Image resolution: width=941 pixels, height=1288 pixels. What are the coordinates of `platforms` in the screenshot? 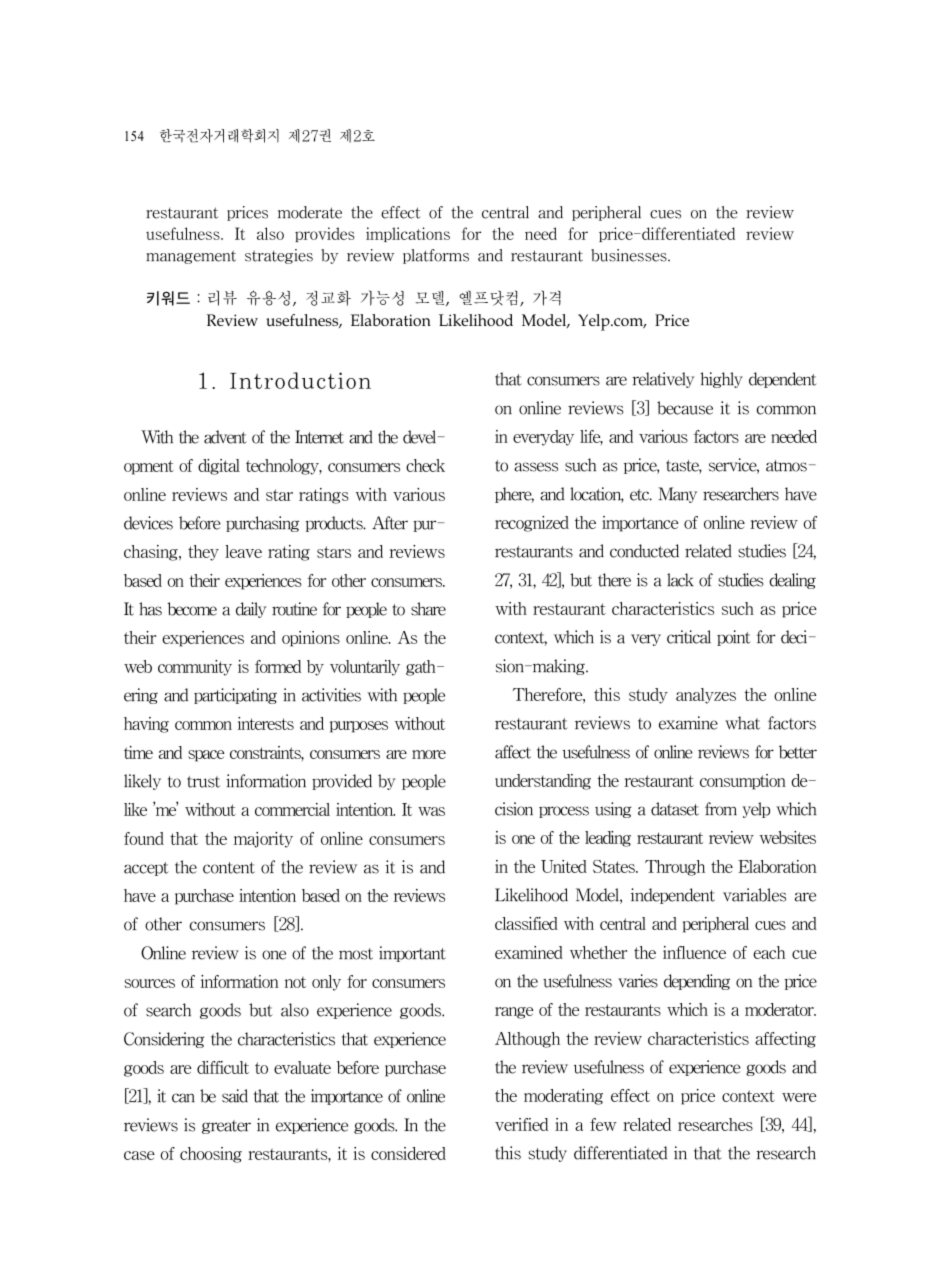 It's located at (436, 256).
